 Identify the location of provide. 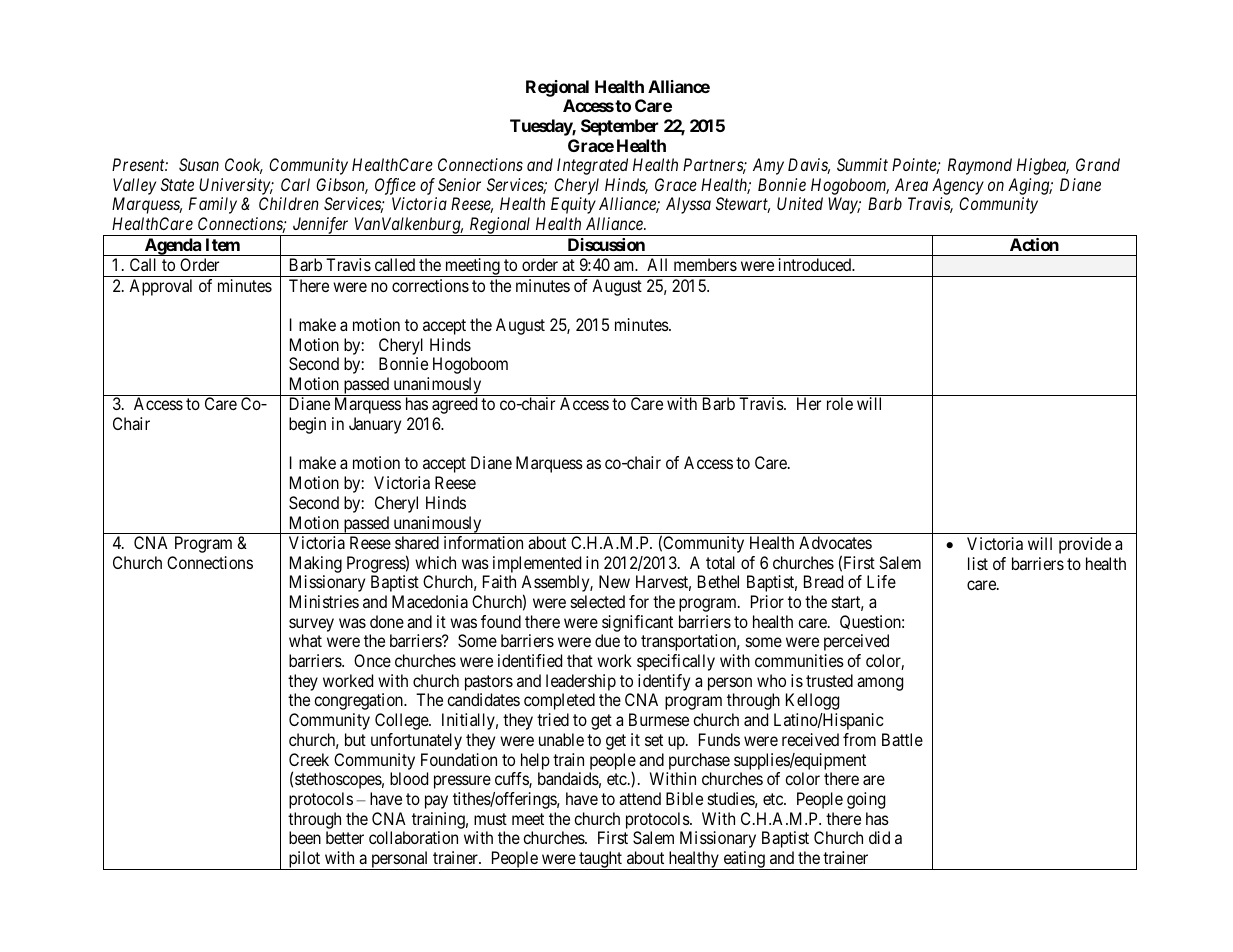
(1085, 545).
